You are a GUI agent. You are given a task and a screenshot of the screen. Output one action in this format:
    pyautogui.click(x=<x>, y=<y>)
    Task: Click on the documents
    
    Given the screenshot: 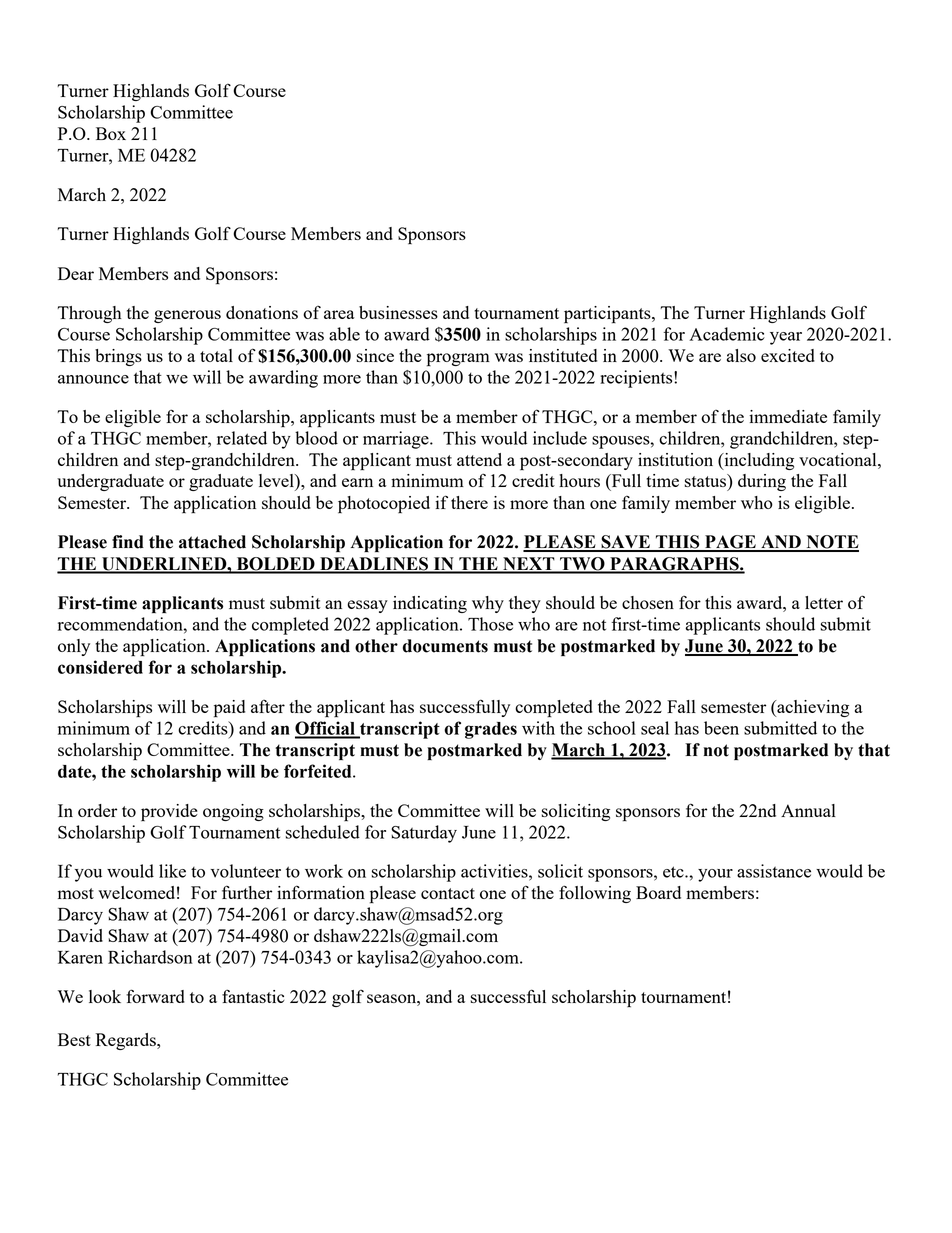 What is the action you would take?
    pyautogui.click(x=445, y=646)
